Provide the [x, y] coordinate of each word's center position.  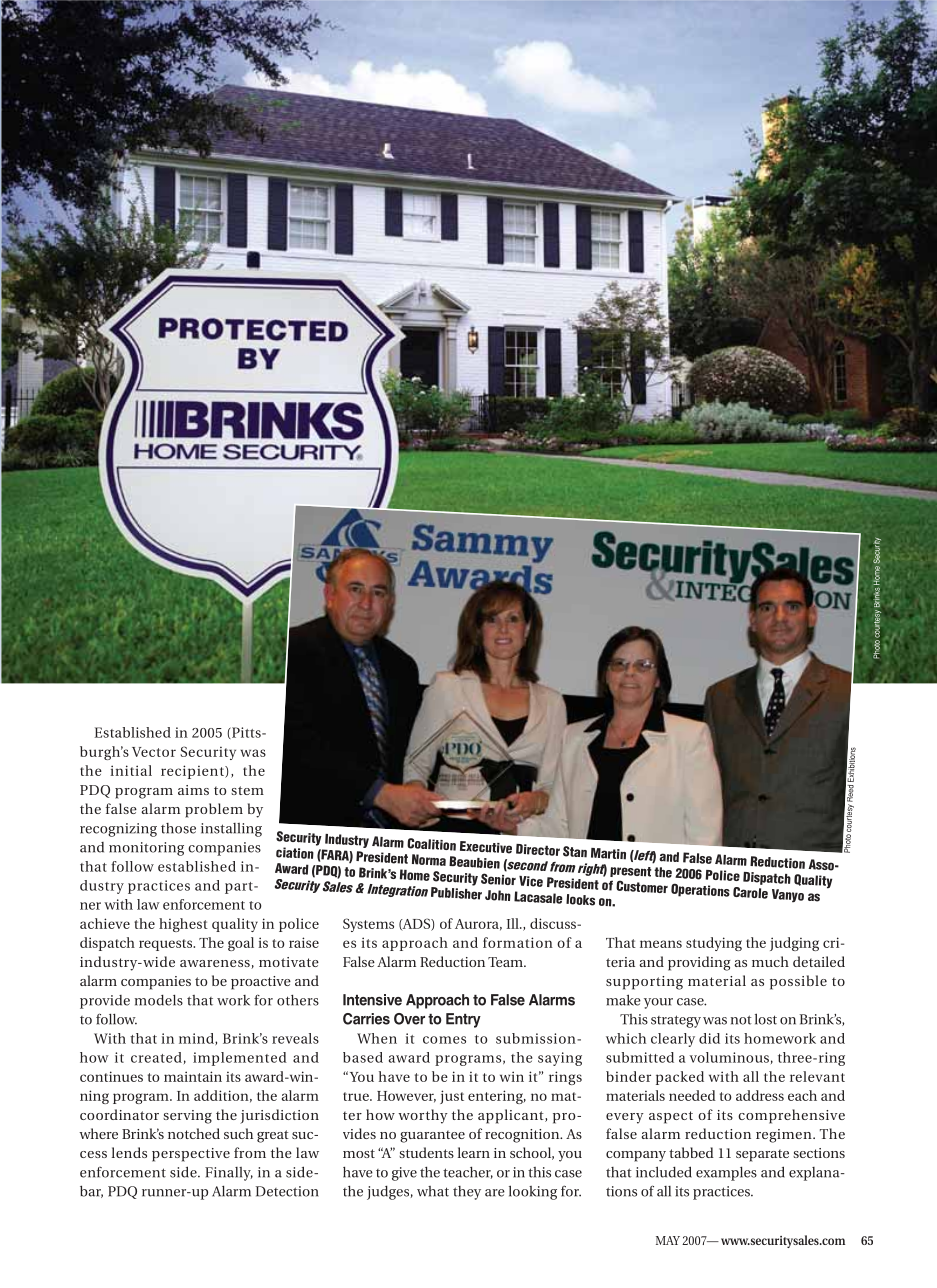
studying [714, 944]
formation [518, 942]
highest [183, 925]
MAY [668, 1240]
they [467, 1193]
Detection [287, 1191]
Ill [514, 923]
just [452, 1097]
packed [680, 1078]
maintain [193, 1076]
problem [214, 810]
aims [193, 790]
